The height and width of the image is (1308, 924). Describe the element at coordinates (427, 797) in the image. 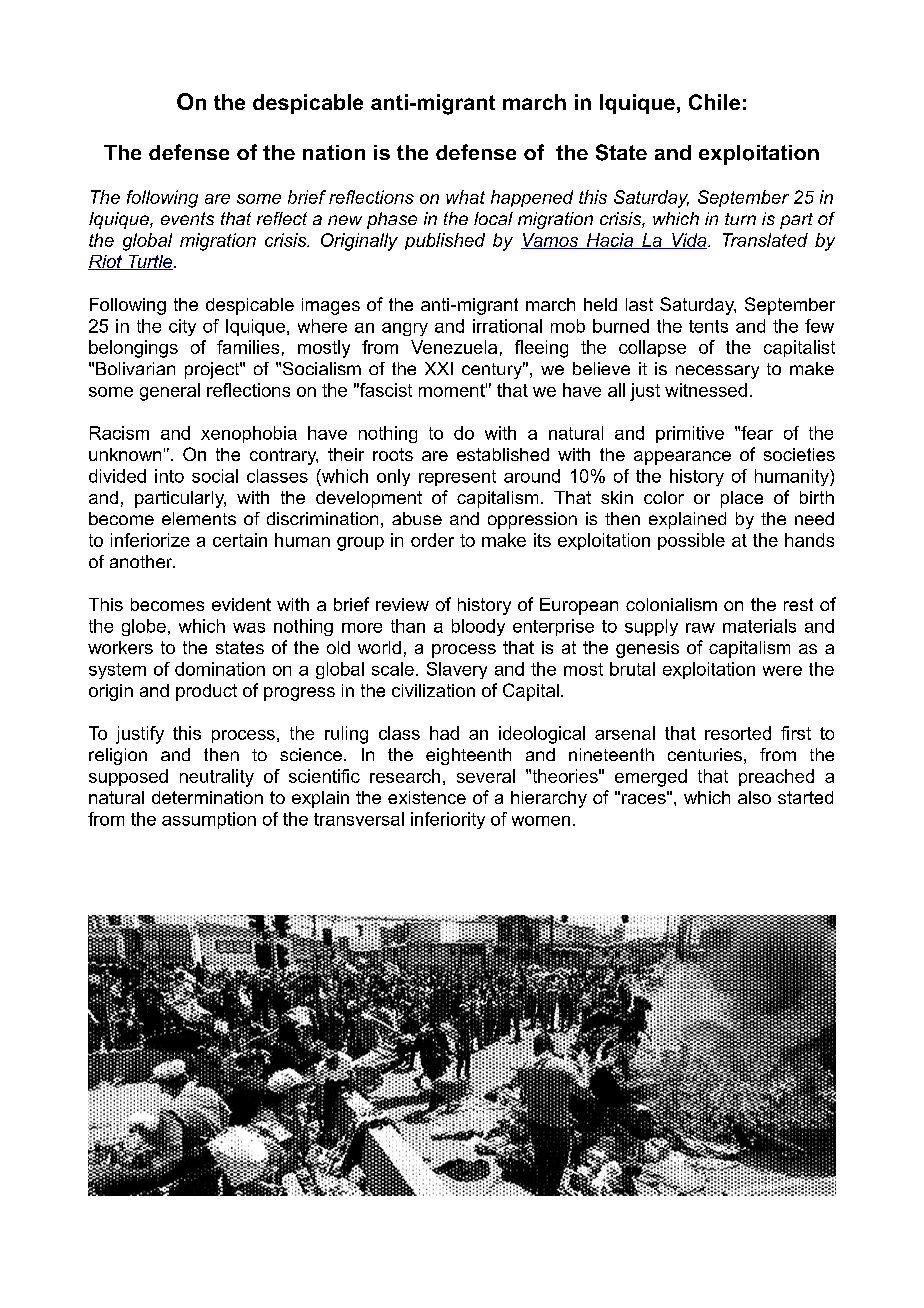

I see `existence` at that location.
